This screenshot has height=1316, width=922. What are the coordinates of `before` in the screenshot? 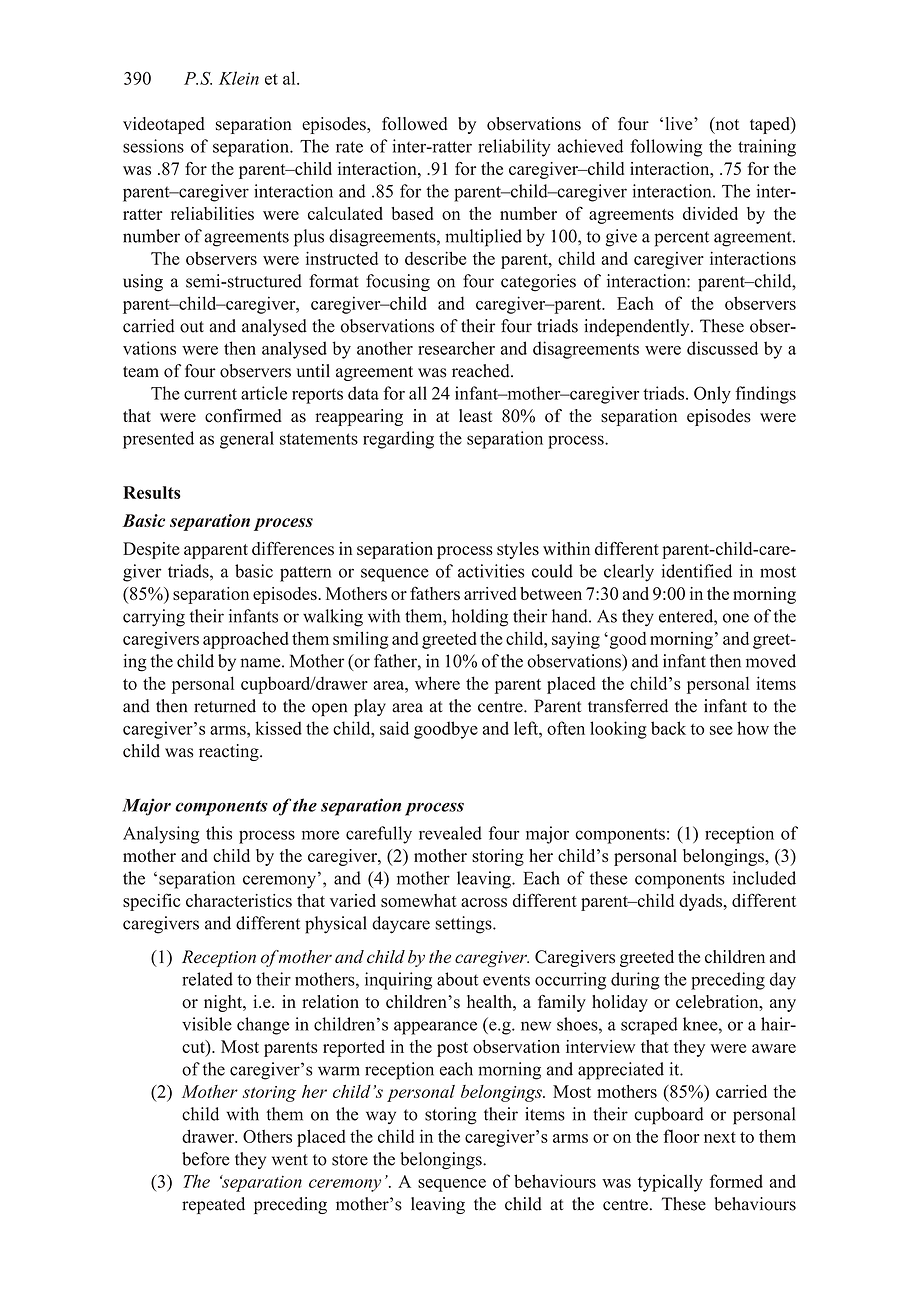 It's located at (205, 1159).
